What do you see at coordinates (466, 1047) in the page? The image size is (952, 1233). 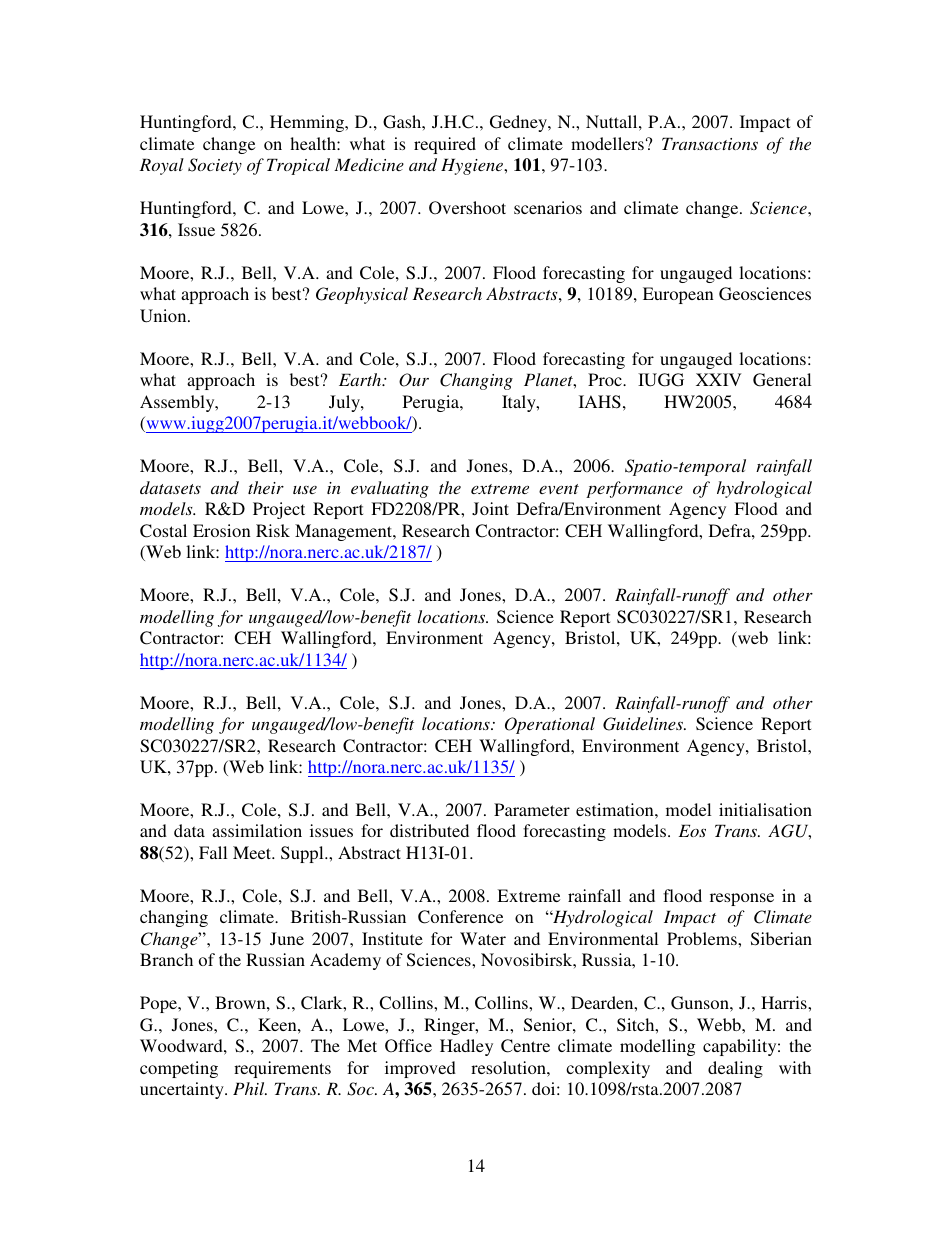 I see `Hadley` at bounding box center [466, 1047].
